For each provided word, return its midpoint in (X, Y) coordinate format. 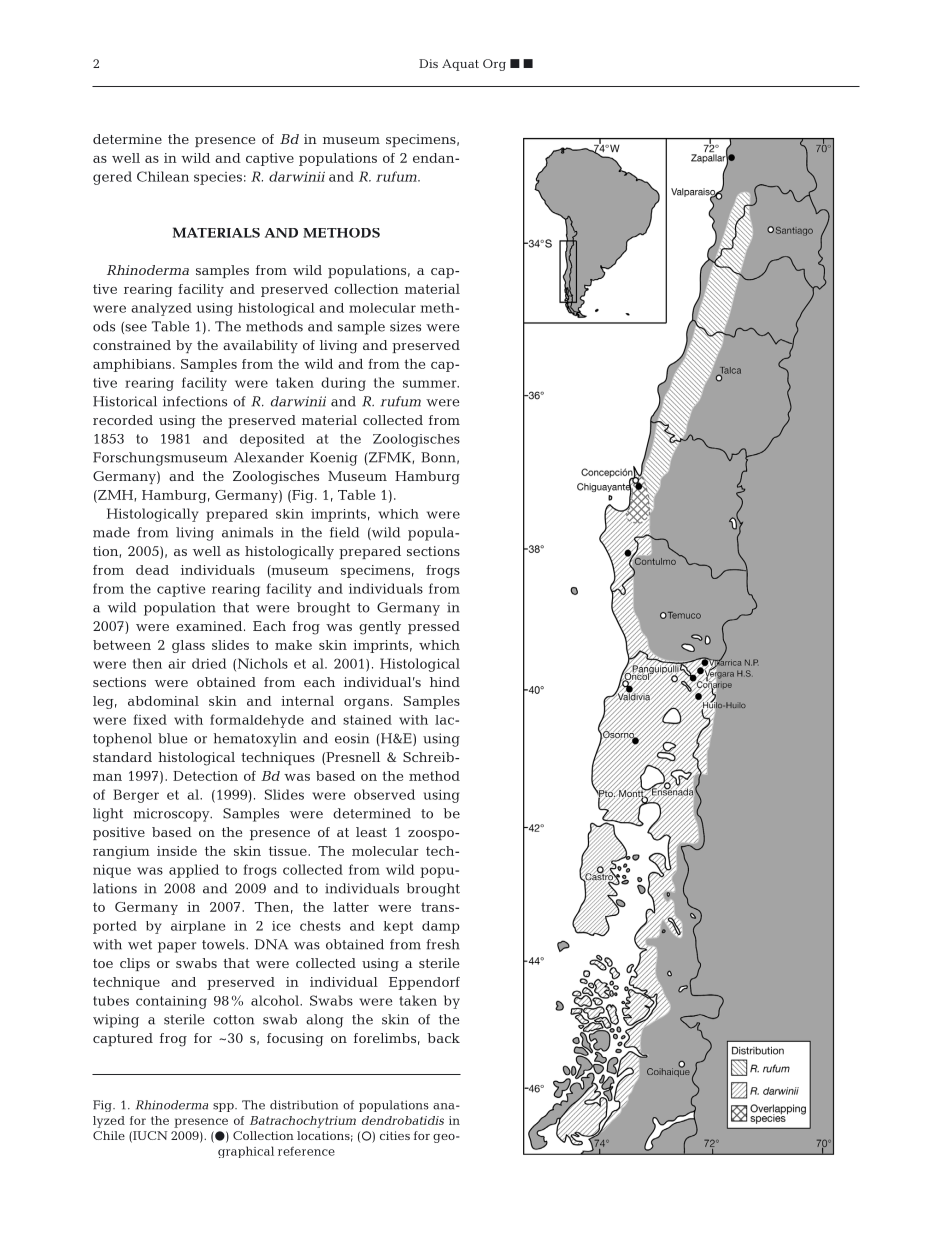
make (293, 645)
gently (380, 628)
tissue (289, 851)
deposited (272, 440)
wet (140, 945)
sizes (405, 326)
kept (398, 927)
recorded (123, 420)
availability (260, 346)
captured (123, 1039)
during (343, 384)
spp (224, 1107)
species (218, 178)
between (122, 645)
